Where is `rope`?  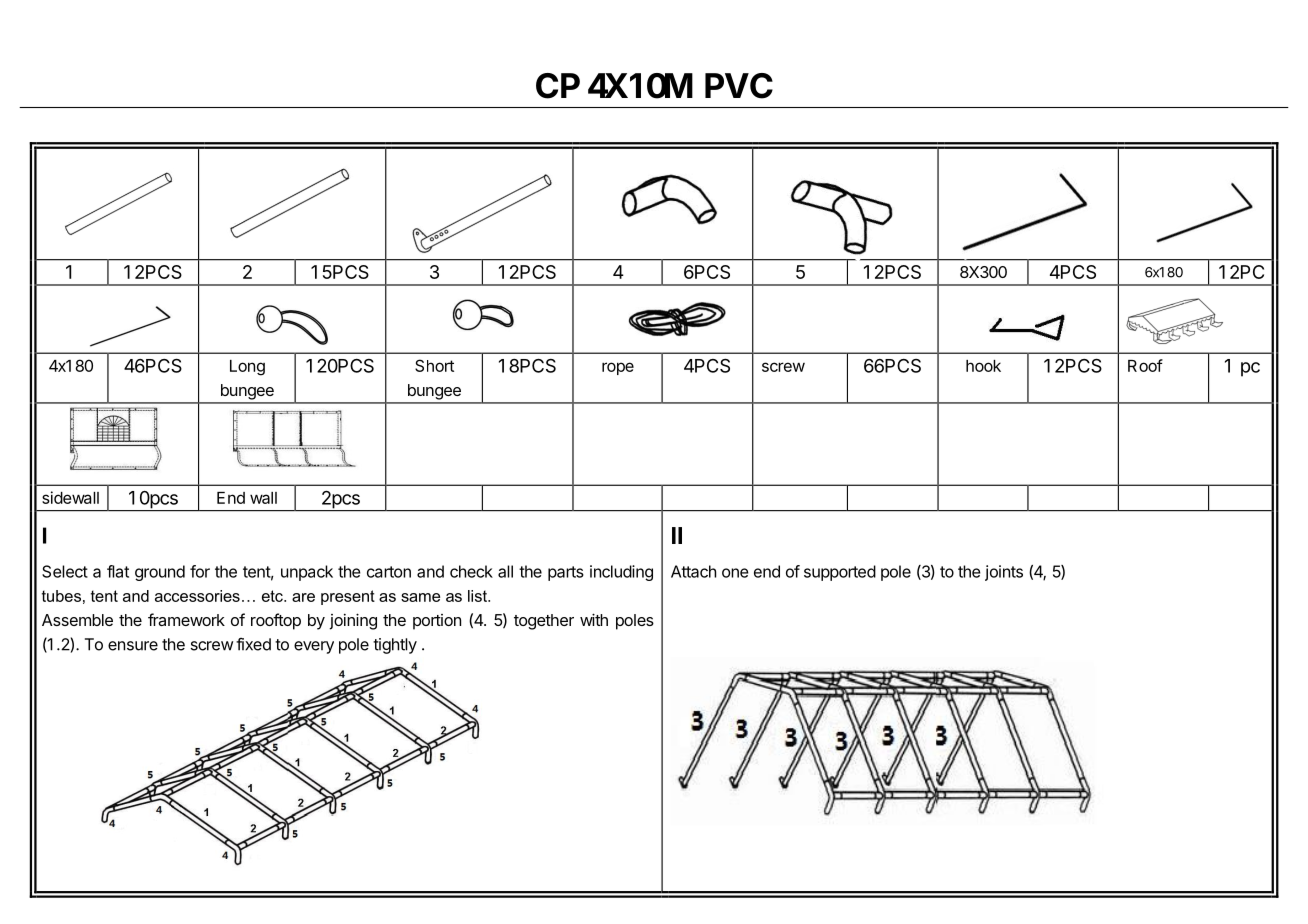
rope is located at coordinates (618, 368).
